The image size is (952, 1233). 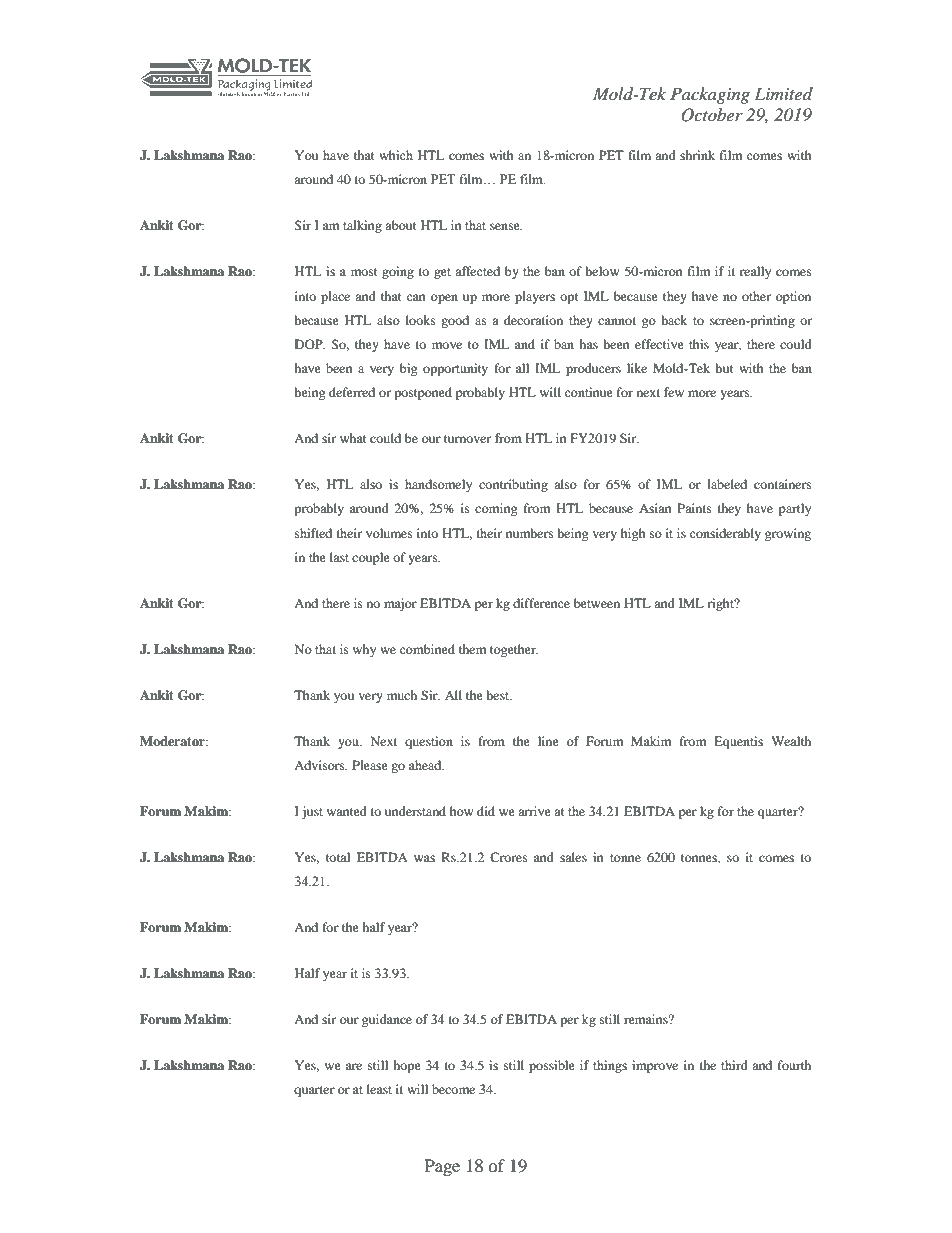 What do you see at coordinates (712, 115) in the page?
I see `October` at bounding box center [712, 115].
